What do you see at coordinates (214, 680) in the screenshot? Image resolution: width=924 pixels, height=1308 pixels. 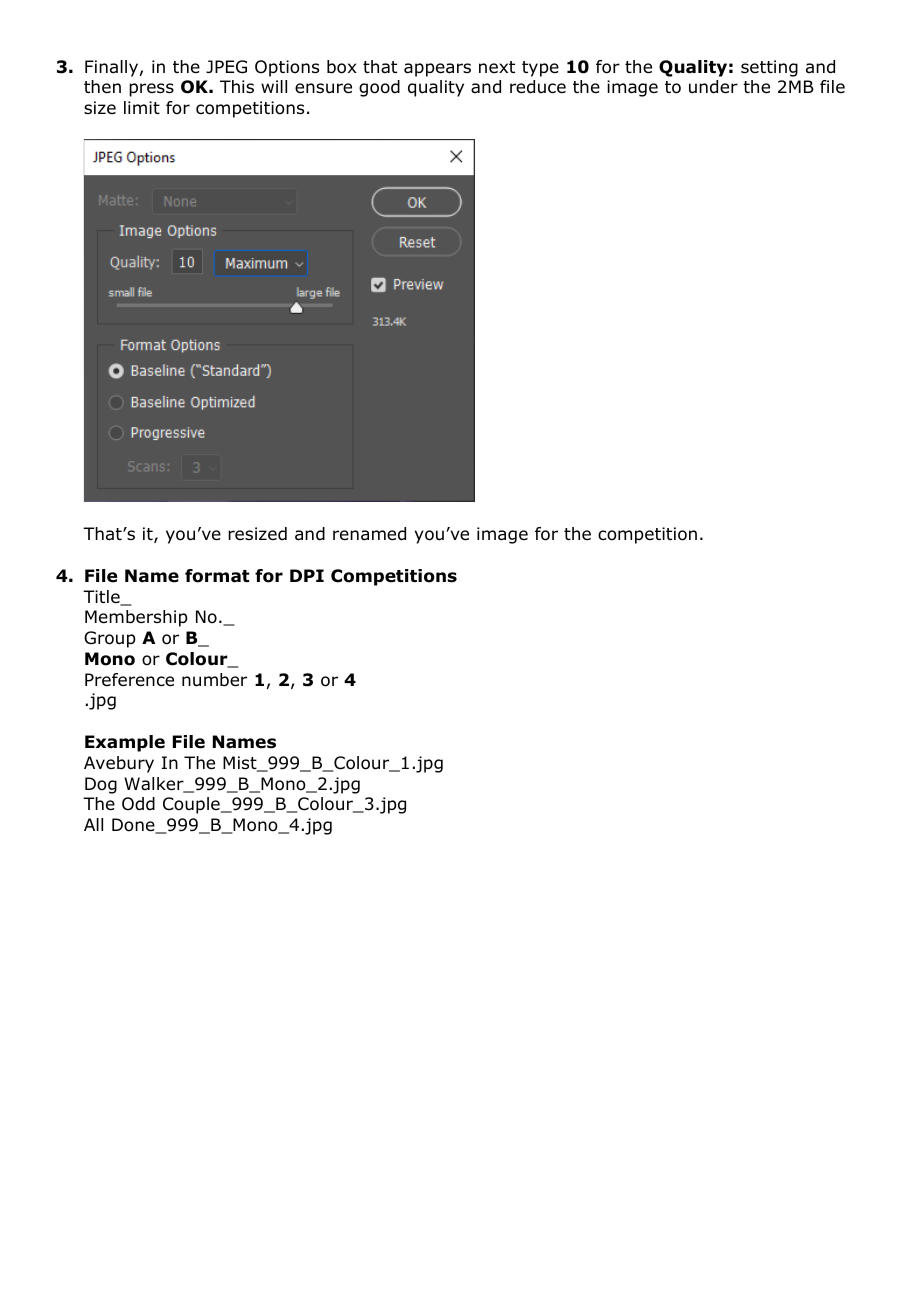 I see `number` at bounding box center [214, 680].
